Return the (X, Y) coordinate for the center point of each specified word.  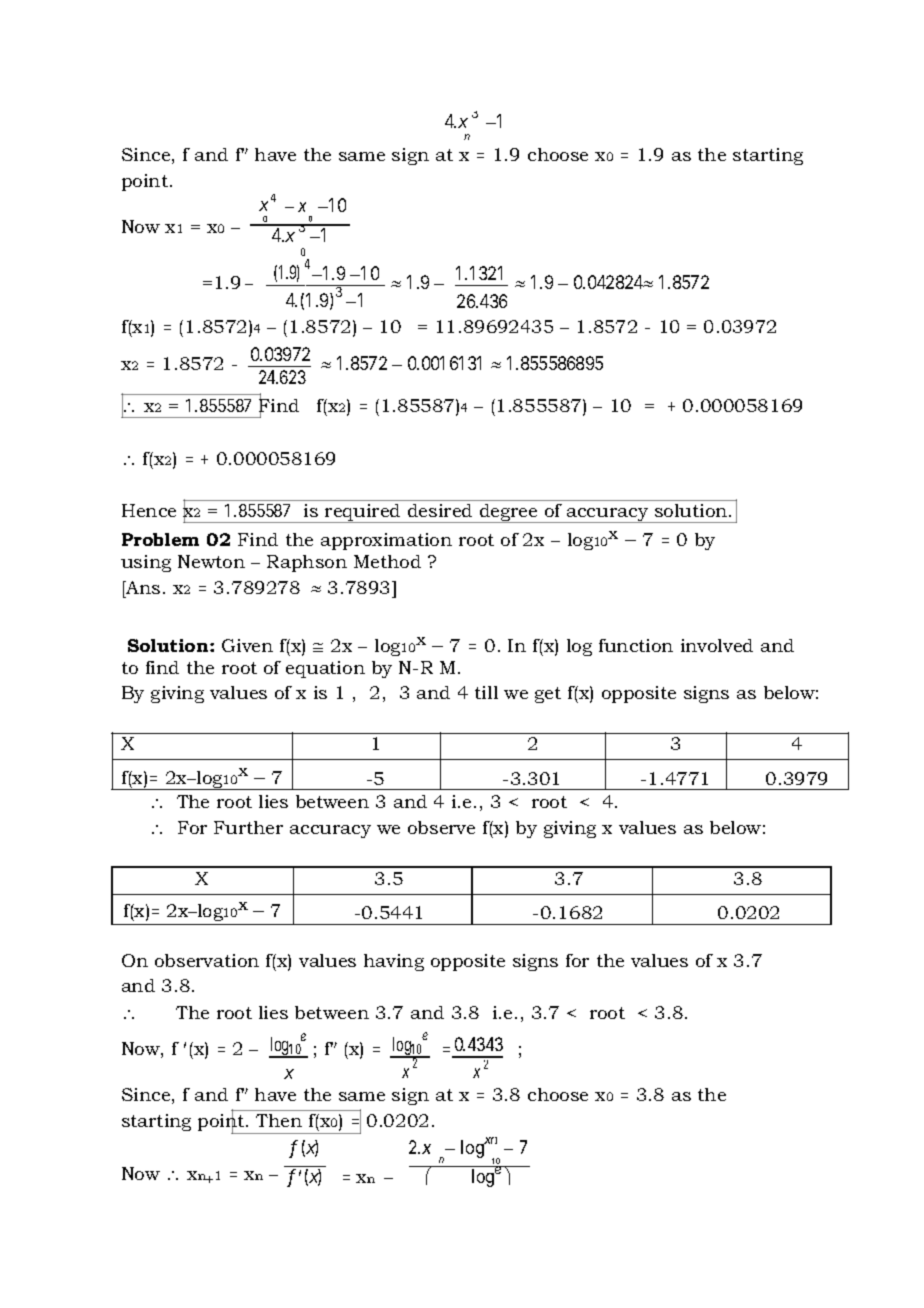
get (548, 695)
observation (207, 960)
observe (441, 827)
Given (247, 645)
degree (508, 513)
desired (440, 510)
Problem (160, 539)
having (394, 962)
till (486, 692)
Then (279, 1120)
